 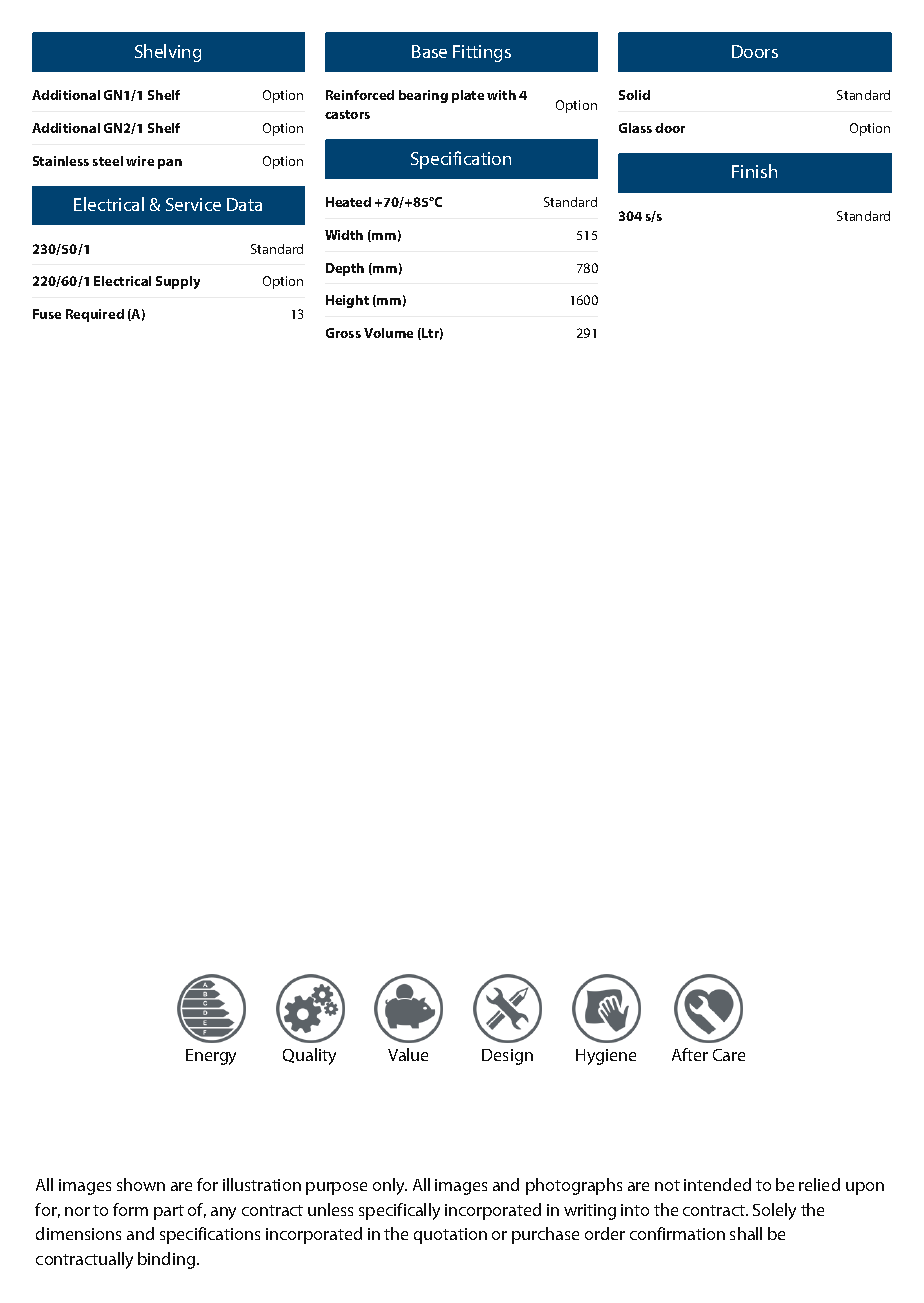 I want to click on Required, so click(x=95, y=315).
